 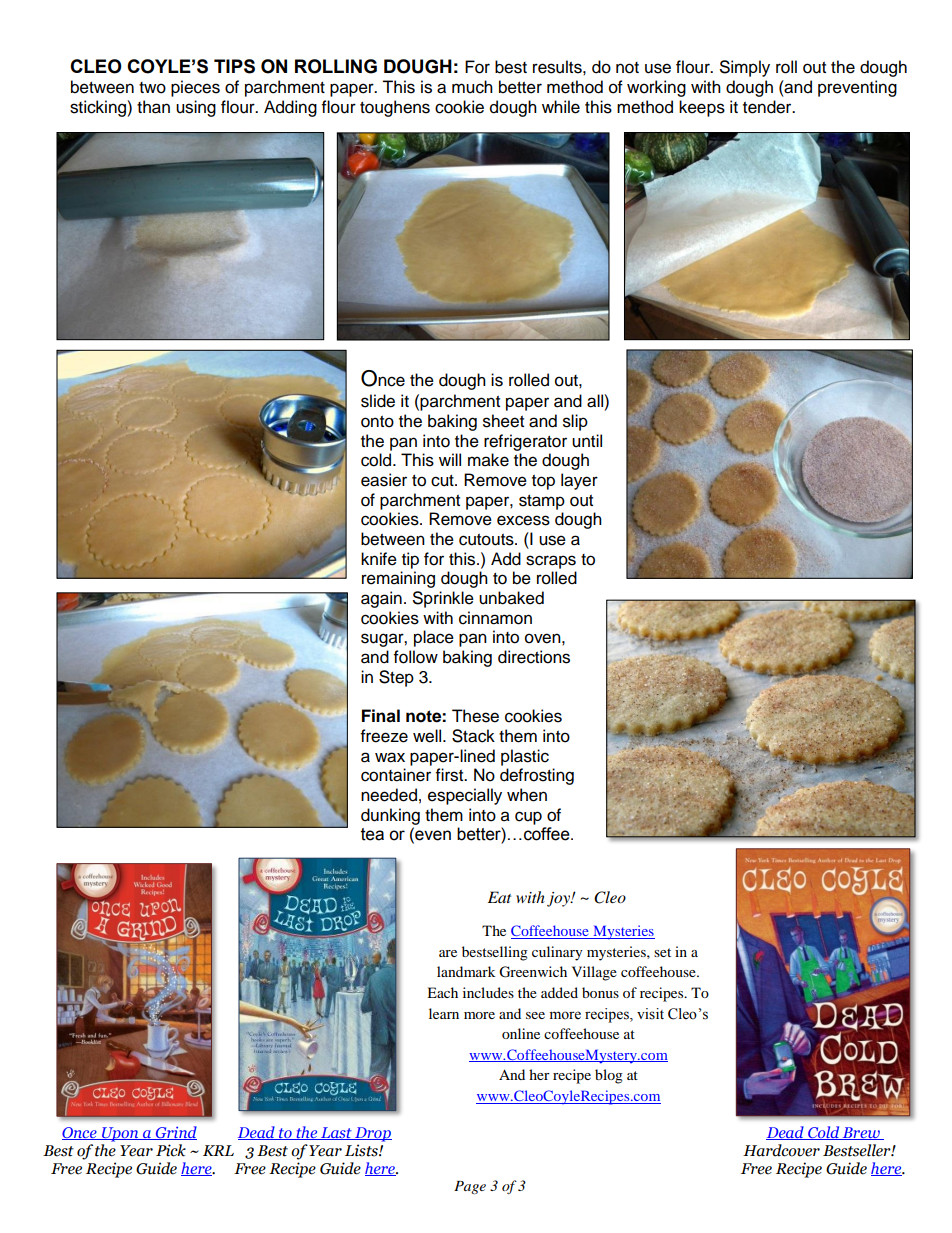 What do you see at coordinates (511, 598) in the page?
I see `unbaked` at bounding box center [511, 598].
